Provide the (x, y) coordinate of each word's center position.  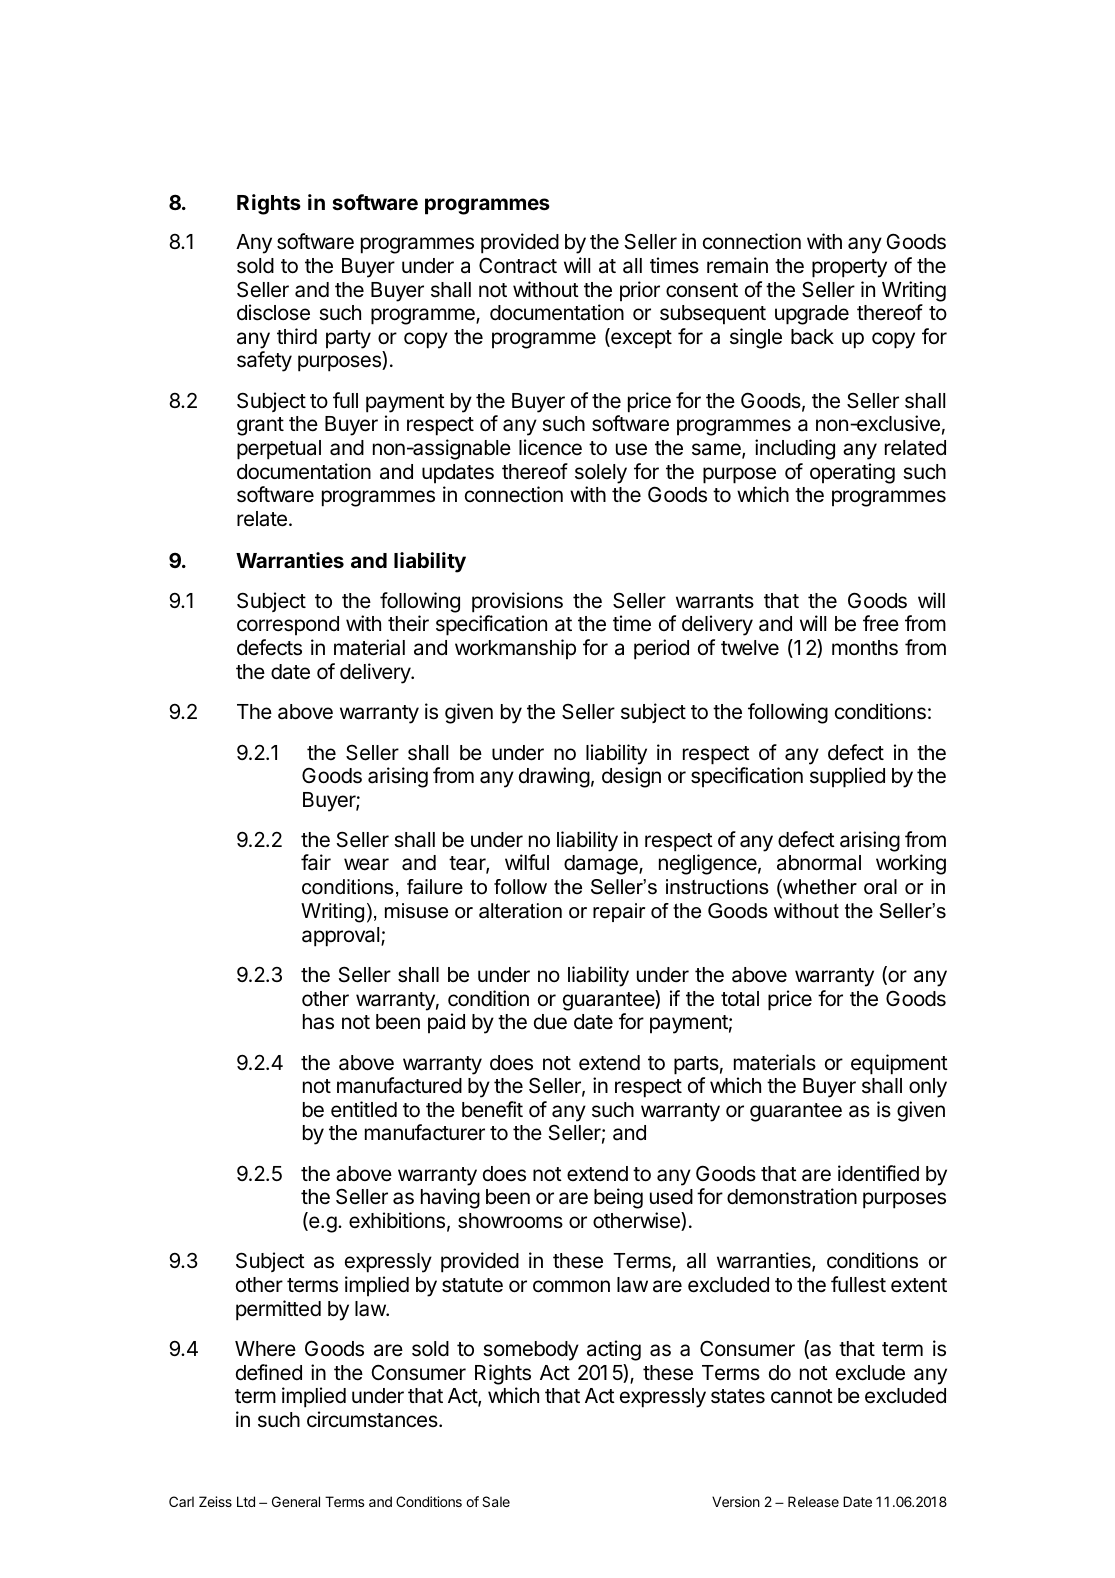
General (296, 1501)
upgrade (812, 315)
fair (316, 862)
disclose (273, 312)
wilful (527, 862)
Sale (496, 1501)
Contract (518, 265)
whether (819, 887)
